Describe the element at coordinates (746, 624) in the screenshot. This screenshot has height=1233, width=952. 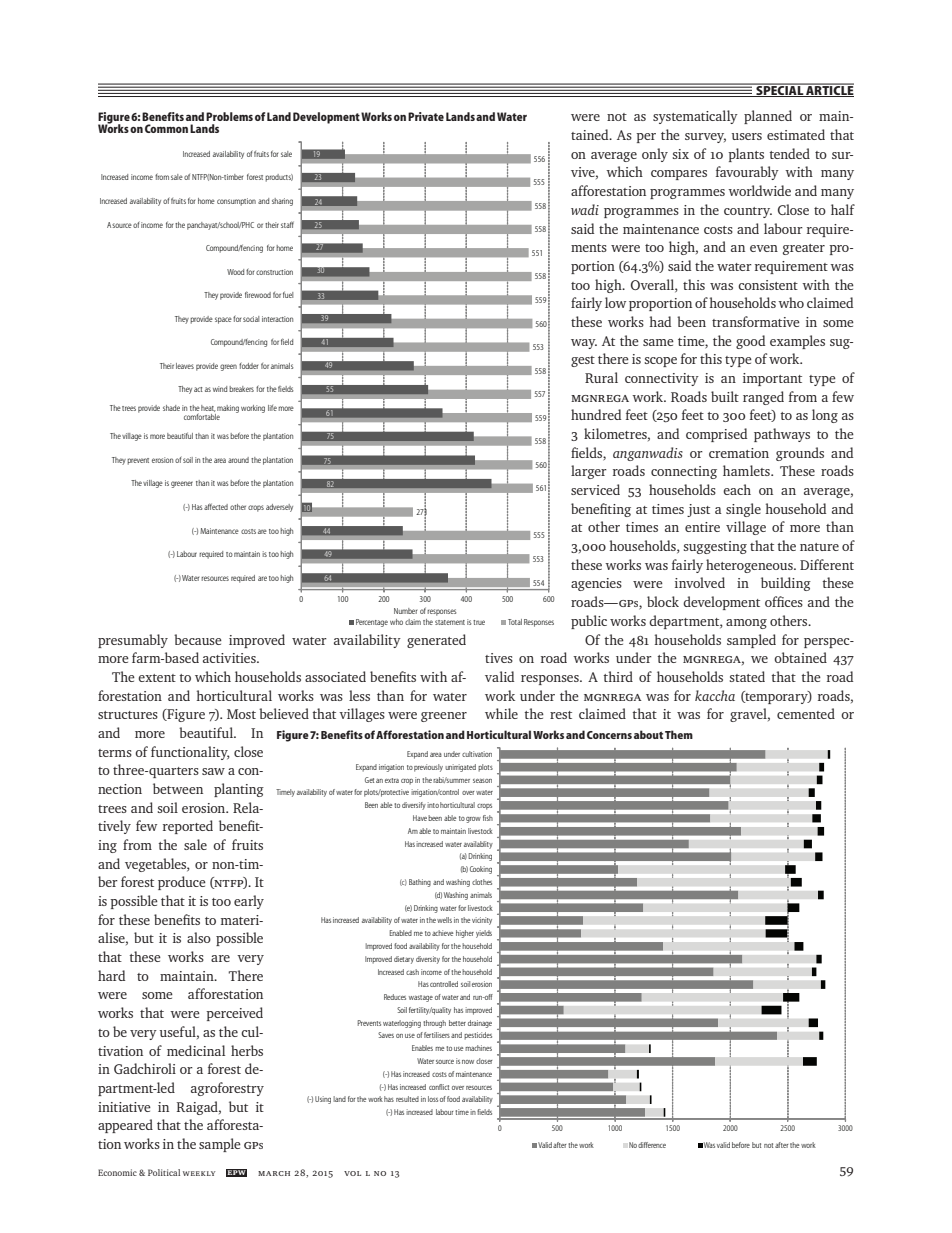
I see `among` at that location.
